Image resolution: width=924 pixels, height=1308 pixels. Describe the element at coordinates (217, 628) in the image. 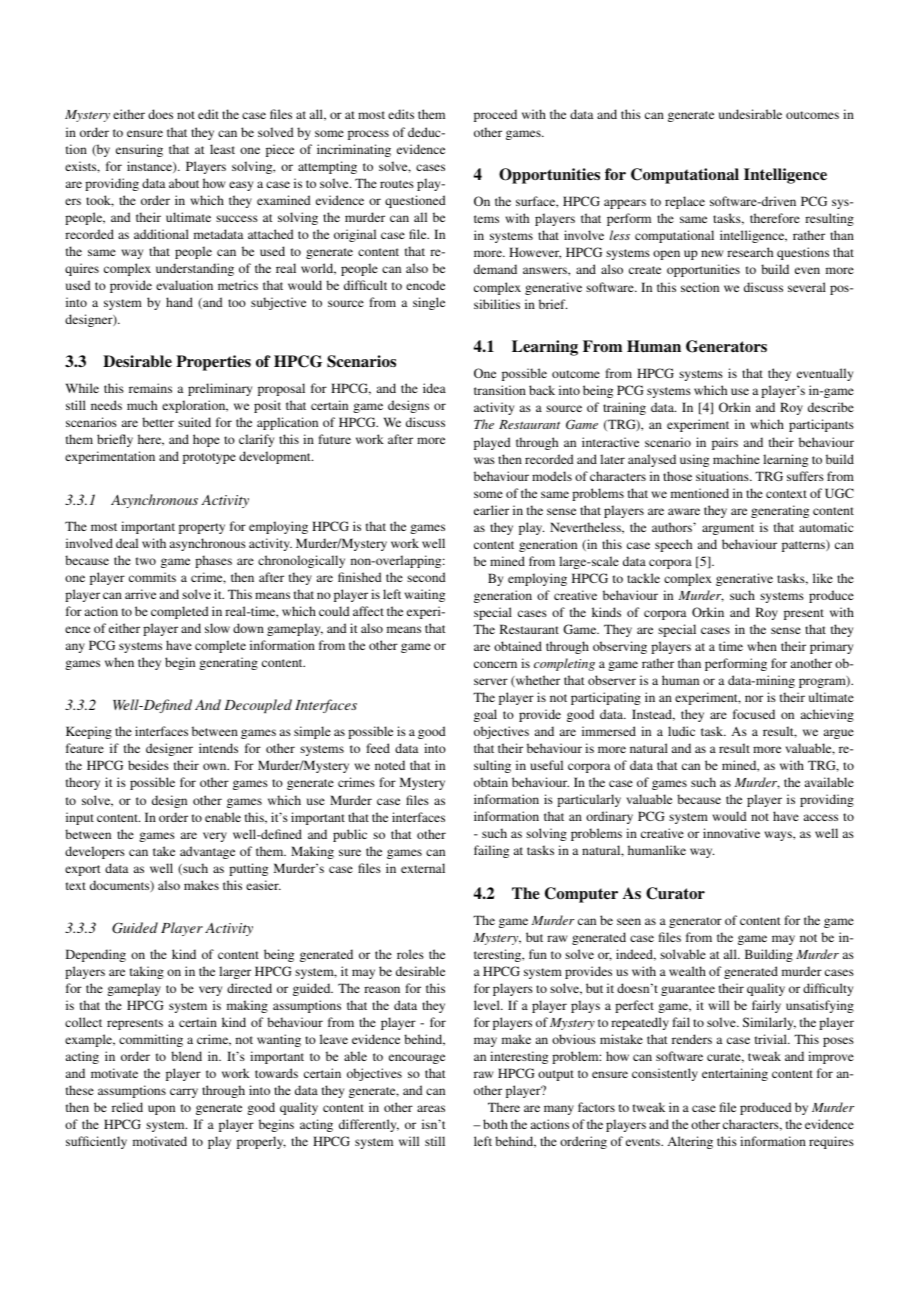

I see `slow` at that location.
